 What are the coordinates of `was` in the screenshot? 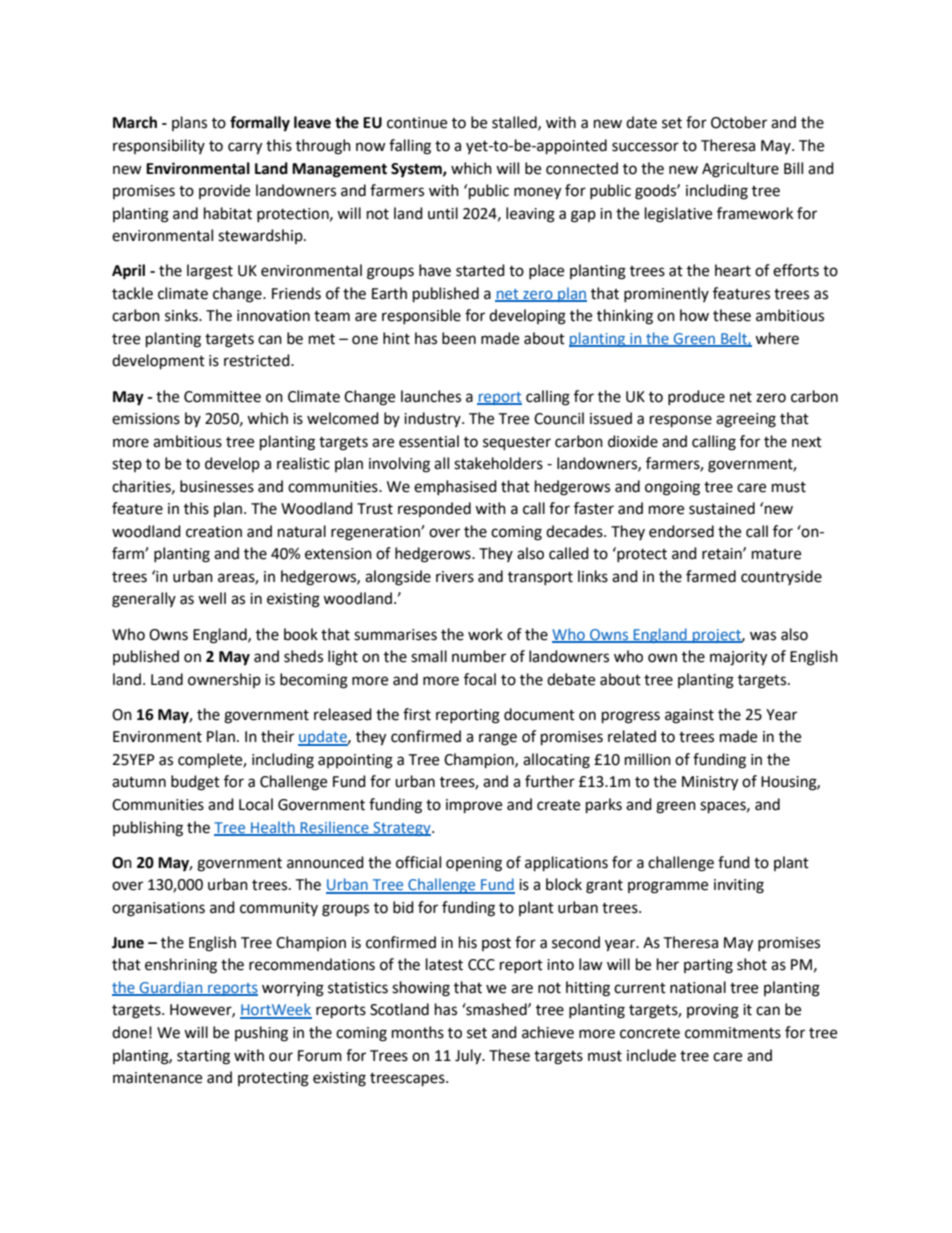 It's located at (763, 636).
